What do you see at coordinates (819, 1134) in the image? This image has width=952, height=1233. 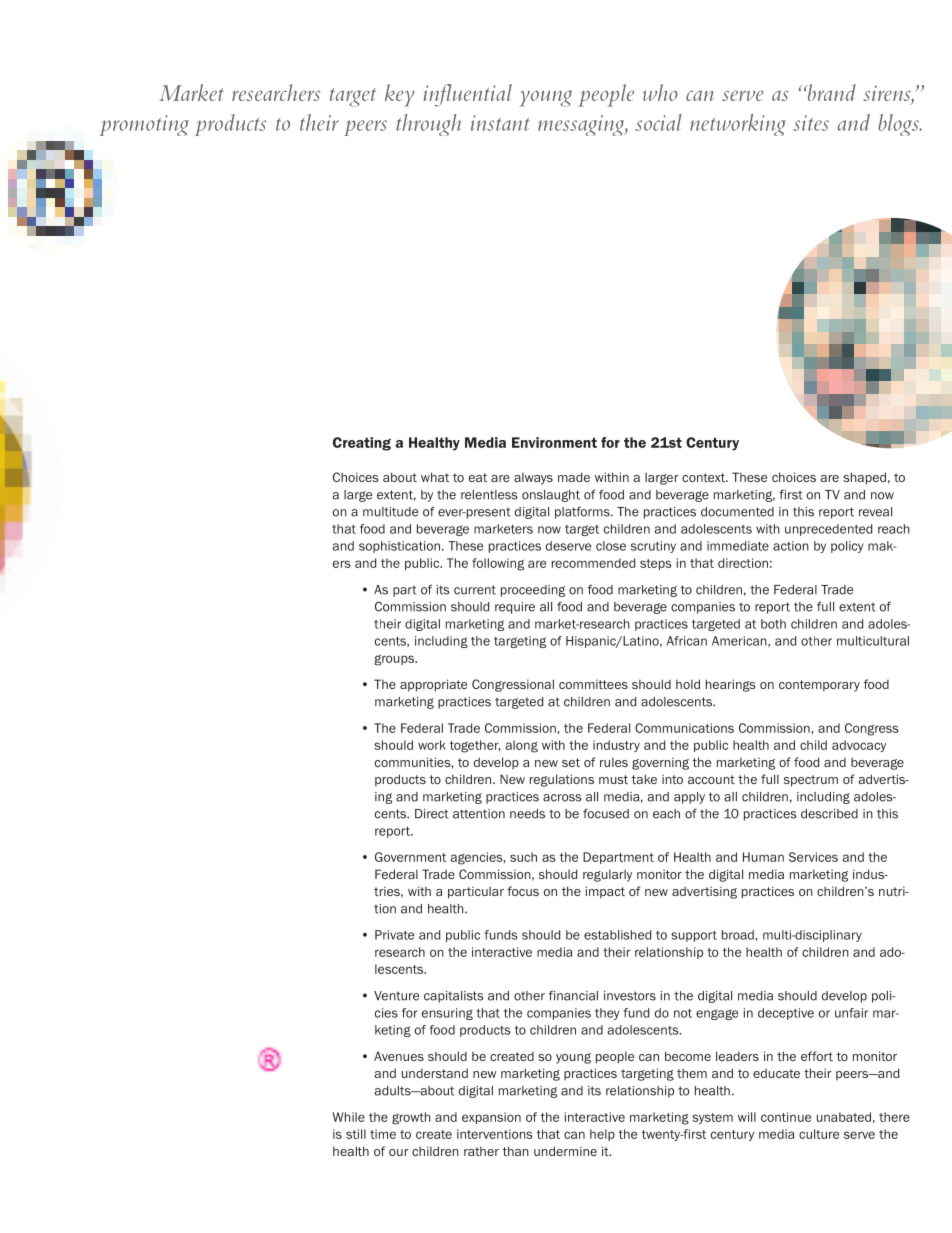 I see `culture` at bounding box center [819, 1134].
